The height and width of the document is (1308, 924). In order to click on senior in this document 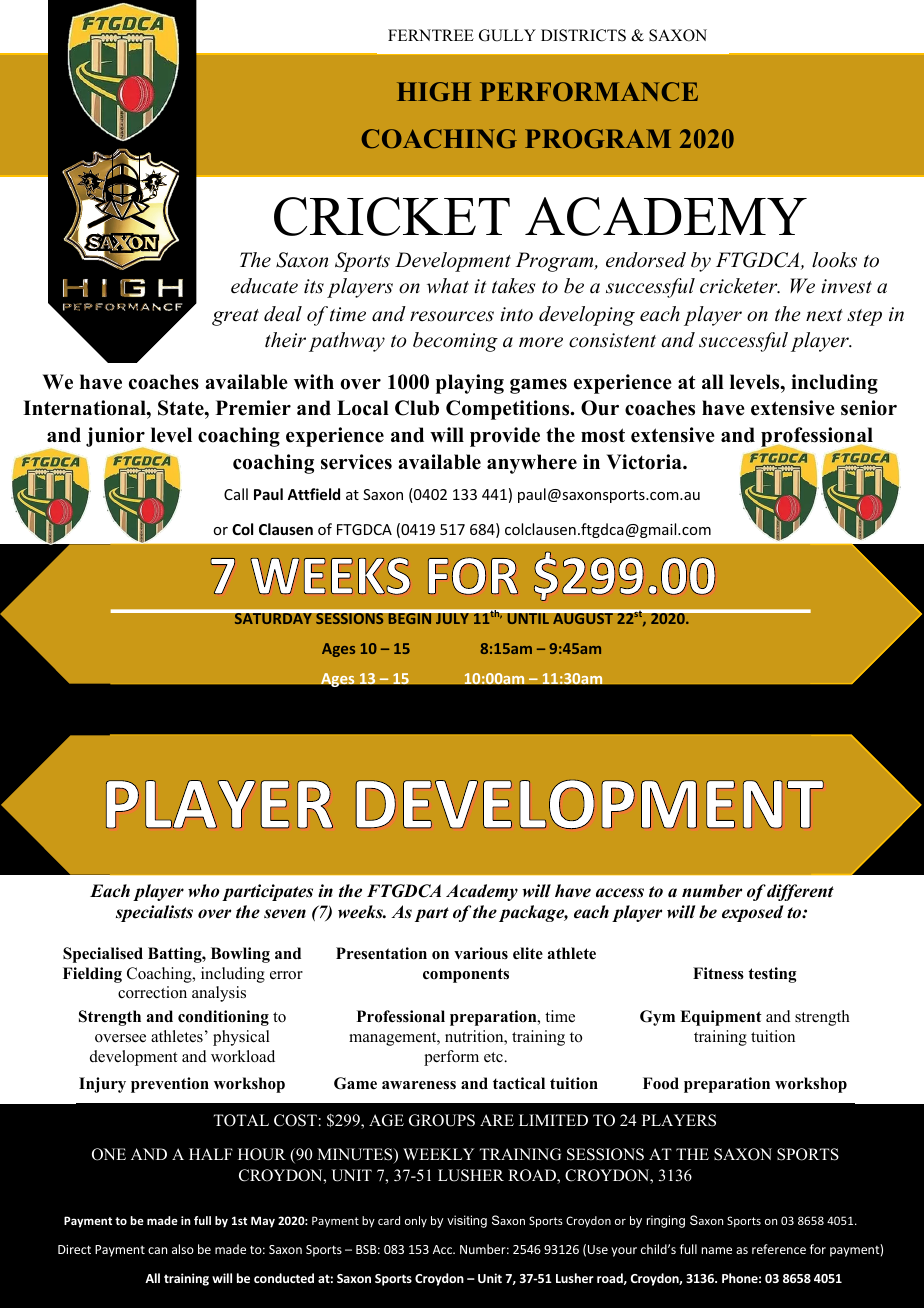, I will do `click(869, 408)`.
